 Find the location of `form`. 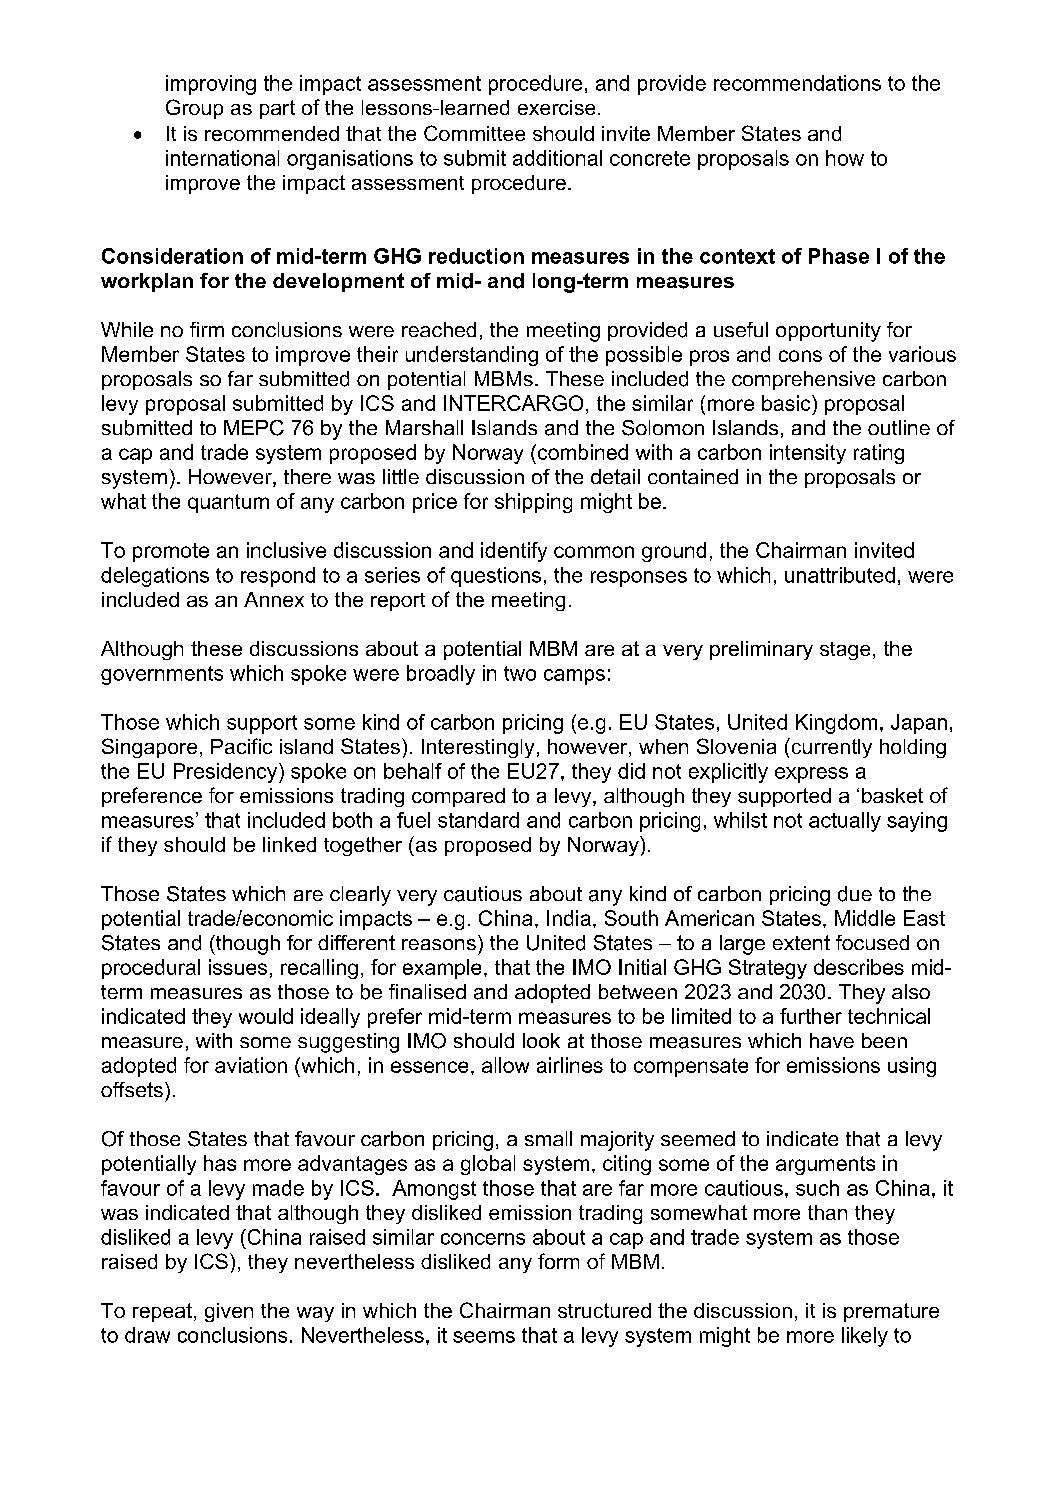

form is located at coordinates (558, 1261).
